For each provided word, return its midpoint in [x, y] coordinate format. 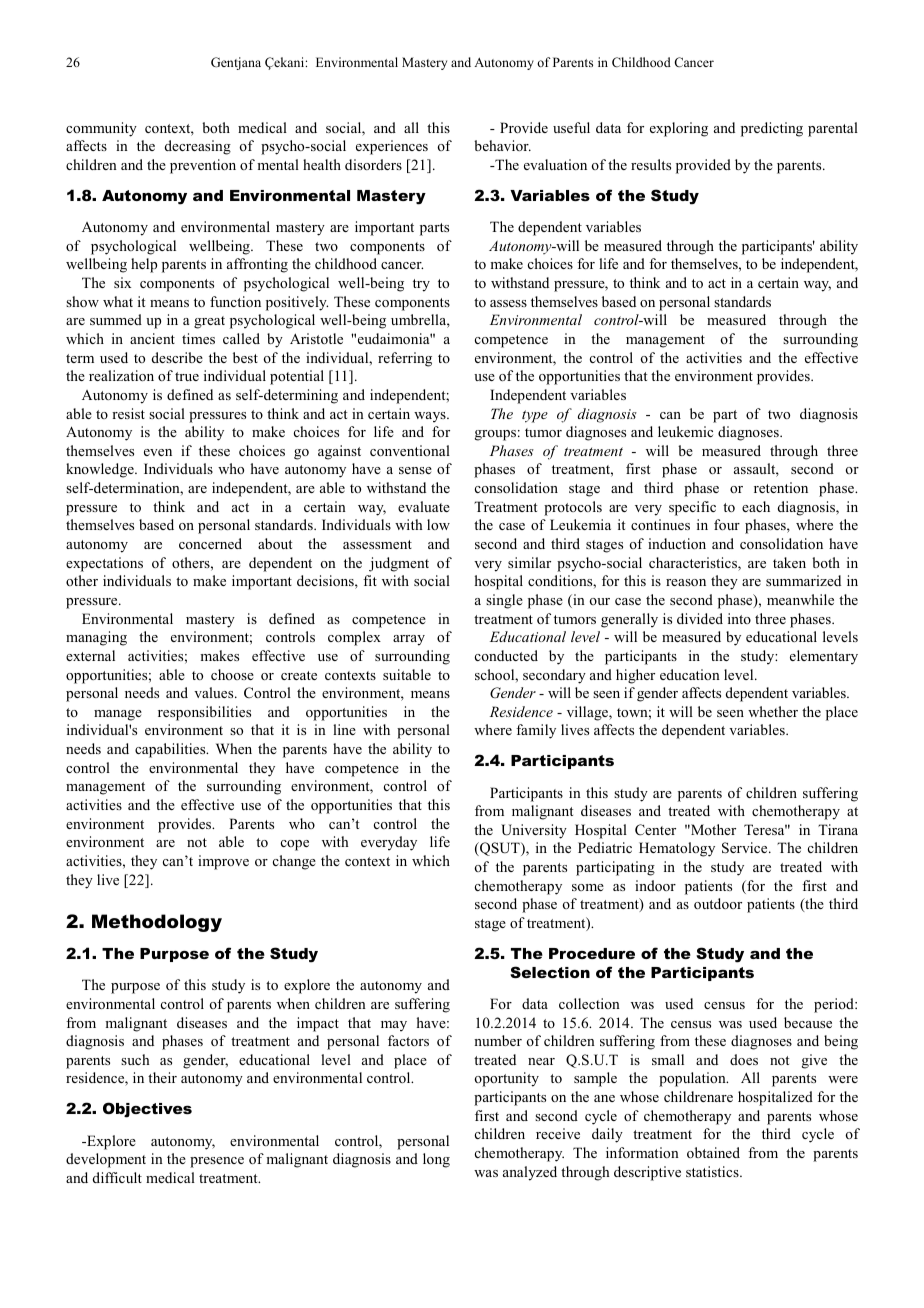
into [739, 618]
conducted [506, 655]
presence [217, 1162]
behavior [502, 145]
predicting [772, 129]
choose [232, 674]
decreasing [198, 147]
